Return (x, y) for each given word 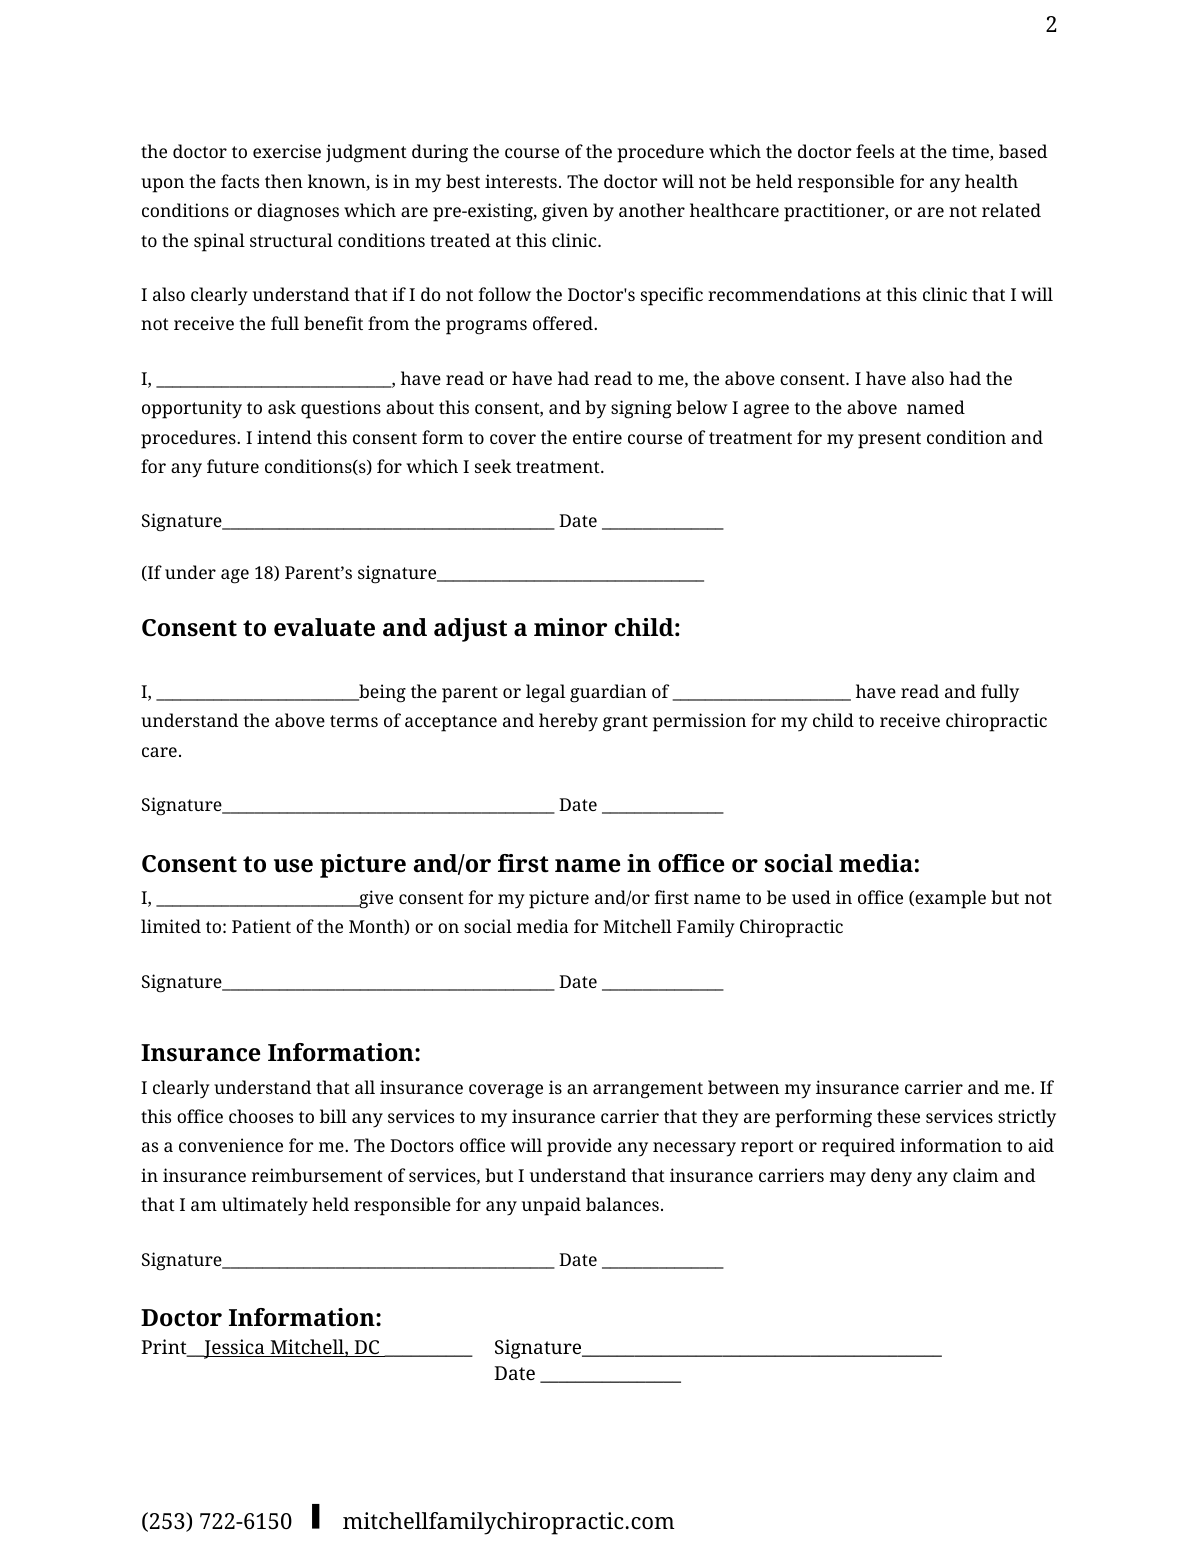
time (971, 152)
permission (699, 722)
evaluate (324, 627)
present (889, 440)
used (811, 897)
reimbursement (317, 1175)
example (949, 899)
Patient (261, 926)
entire (597, 437)
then (284, 181)
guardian (608, 693)
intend (284, 437)
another (652, 210)
